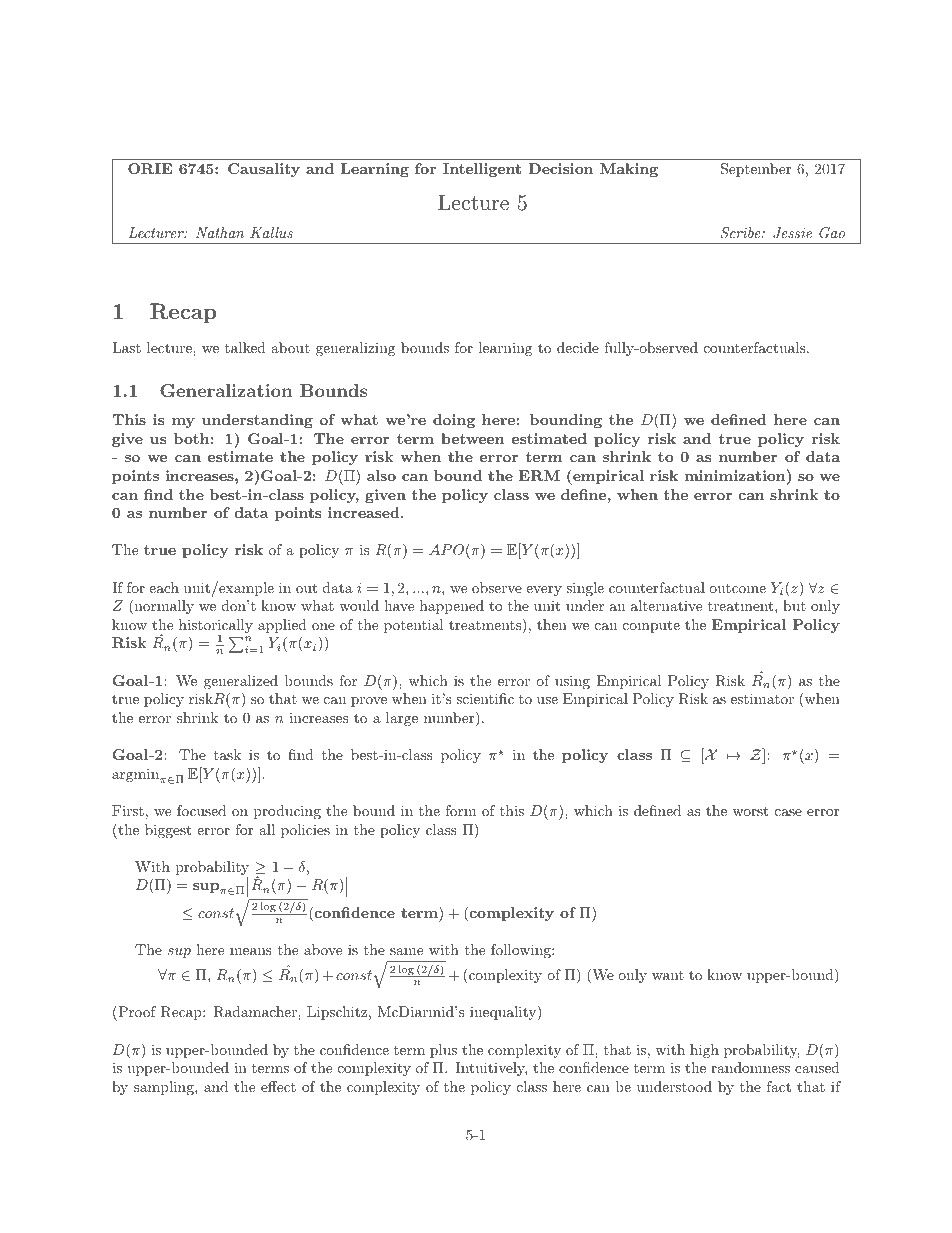 The height and width of the page is (1233, 952). Describe the element at coordinates (578, 347) in the page. I see `decide` at that location.
